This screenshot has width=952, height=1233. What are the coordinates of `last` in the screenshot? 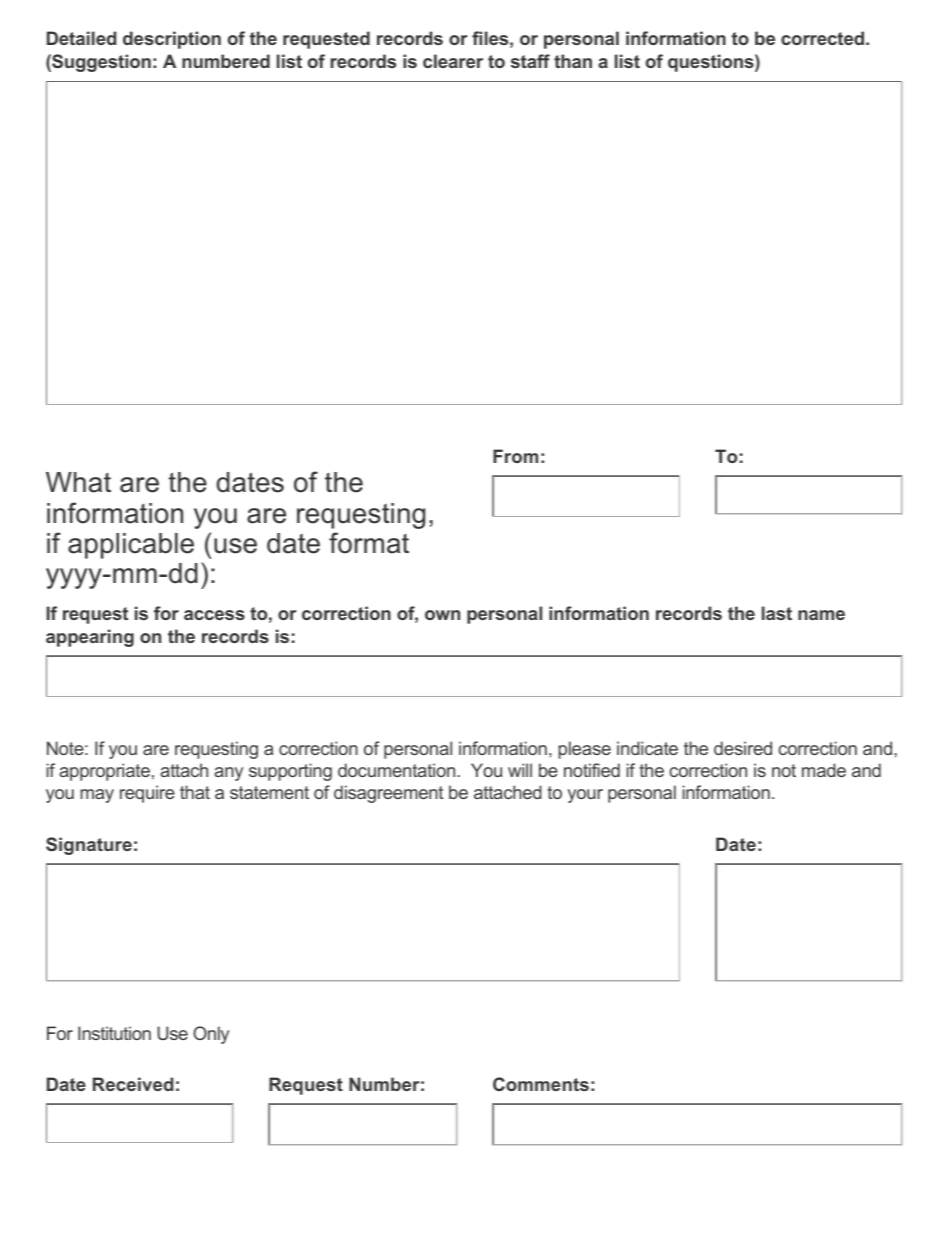 It's located at (777, 613).
